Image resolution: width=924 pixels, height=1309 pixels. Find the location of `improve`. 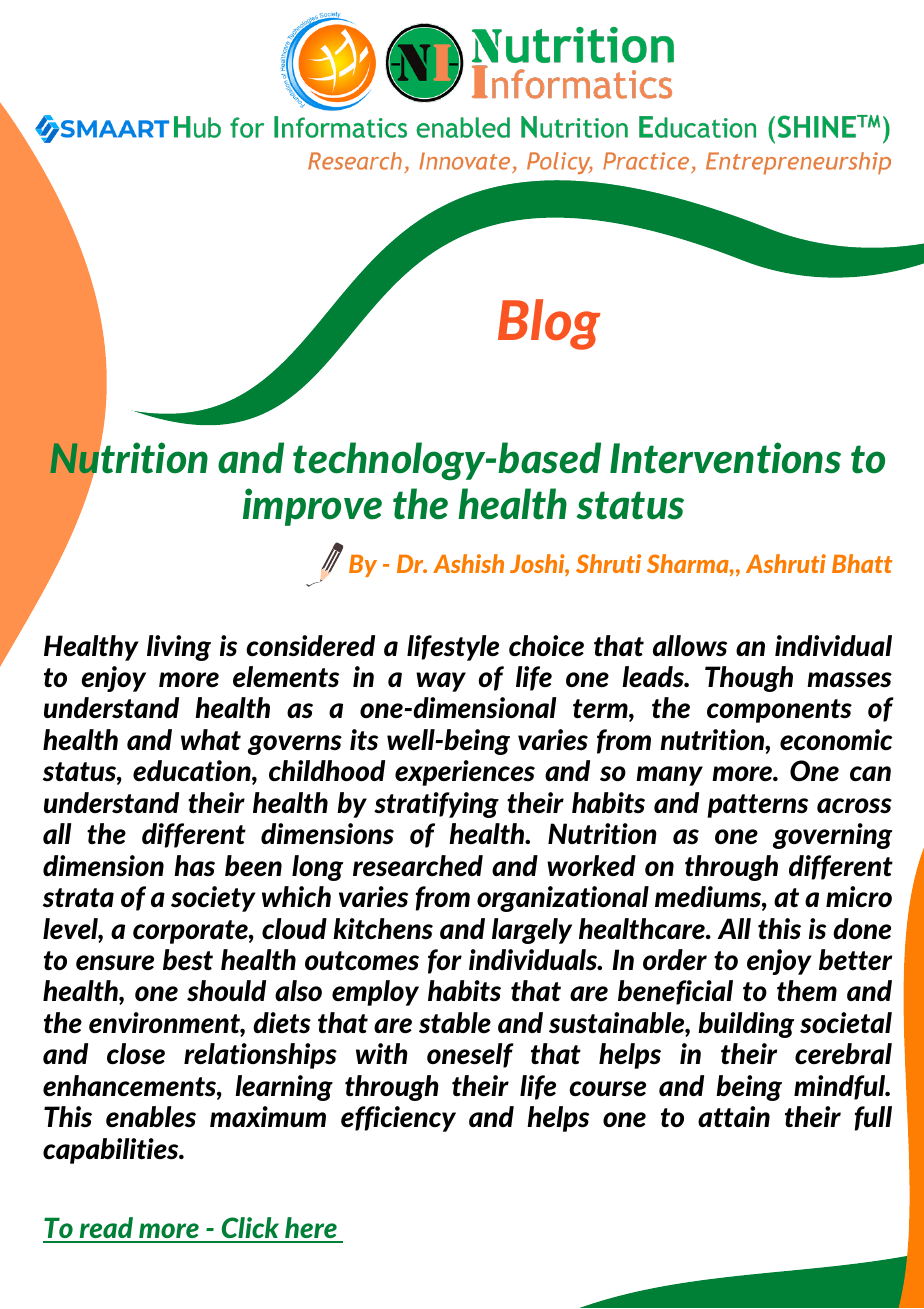

improve is located at coordinates (312, 507).
